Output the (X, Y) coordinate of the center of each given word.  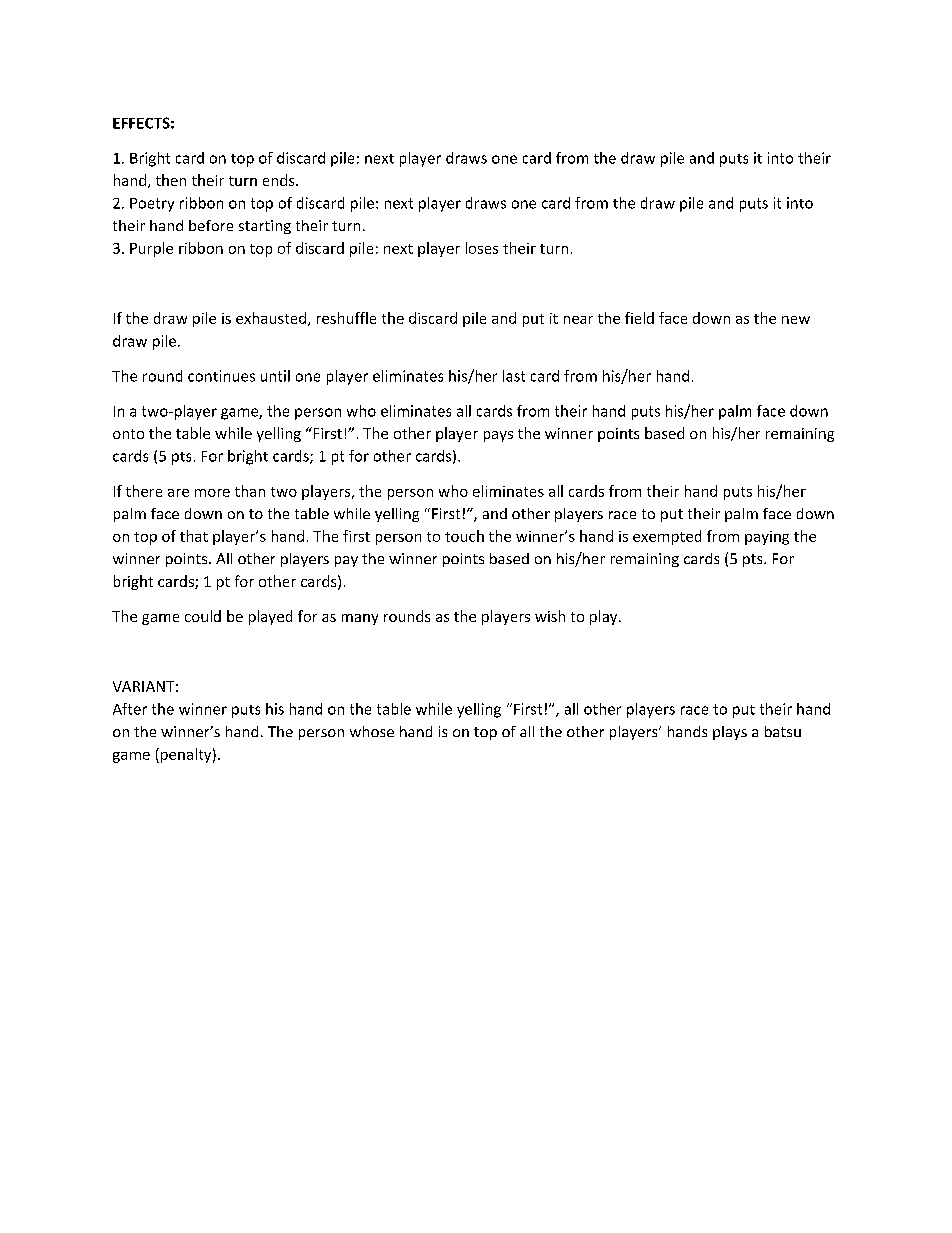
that (194, 536)
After (130, 709)
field (639, 318)
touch (464, 536)
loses (482, 248)
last (514, 376)
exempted (667, 537)
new (796, 320)
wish (550, 616)
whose (372, 731)
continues (221, 376)
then (171, 180)
